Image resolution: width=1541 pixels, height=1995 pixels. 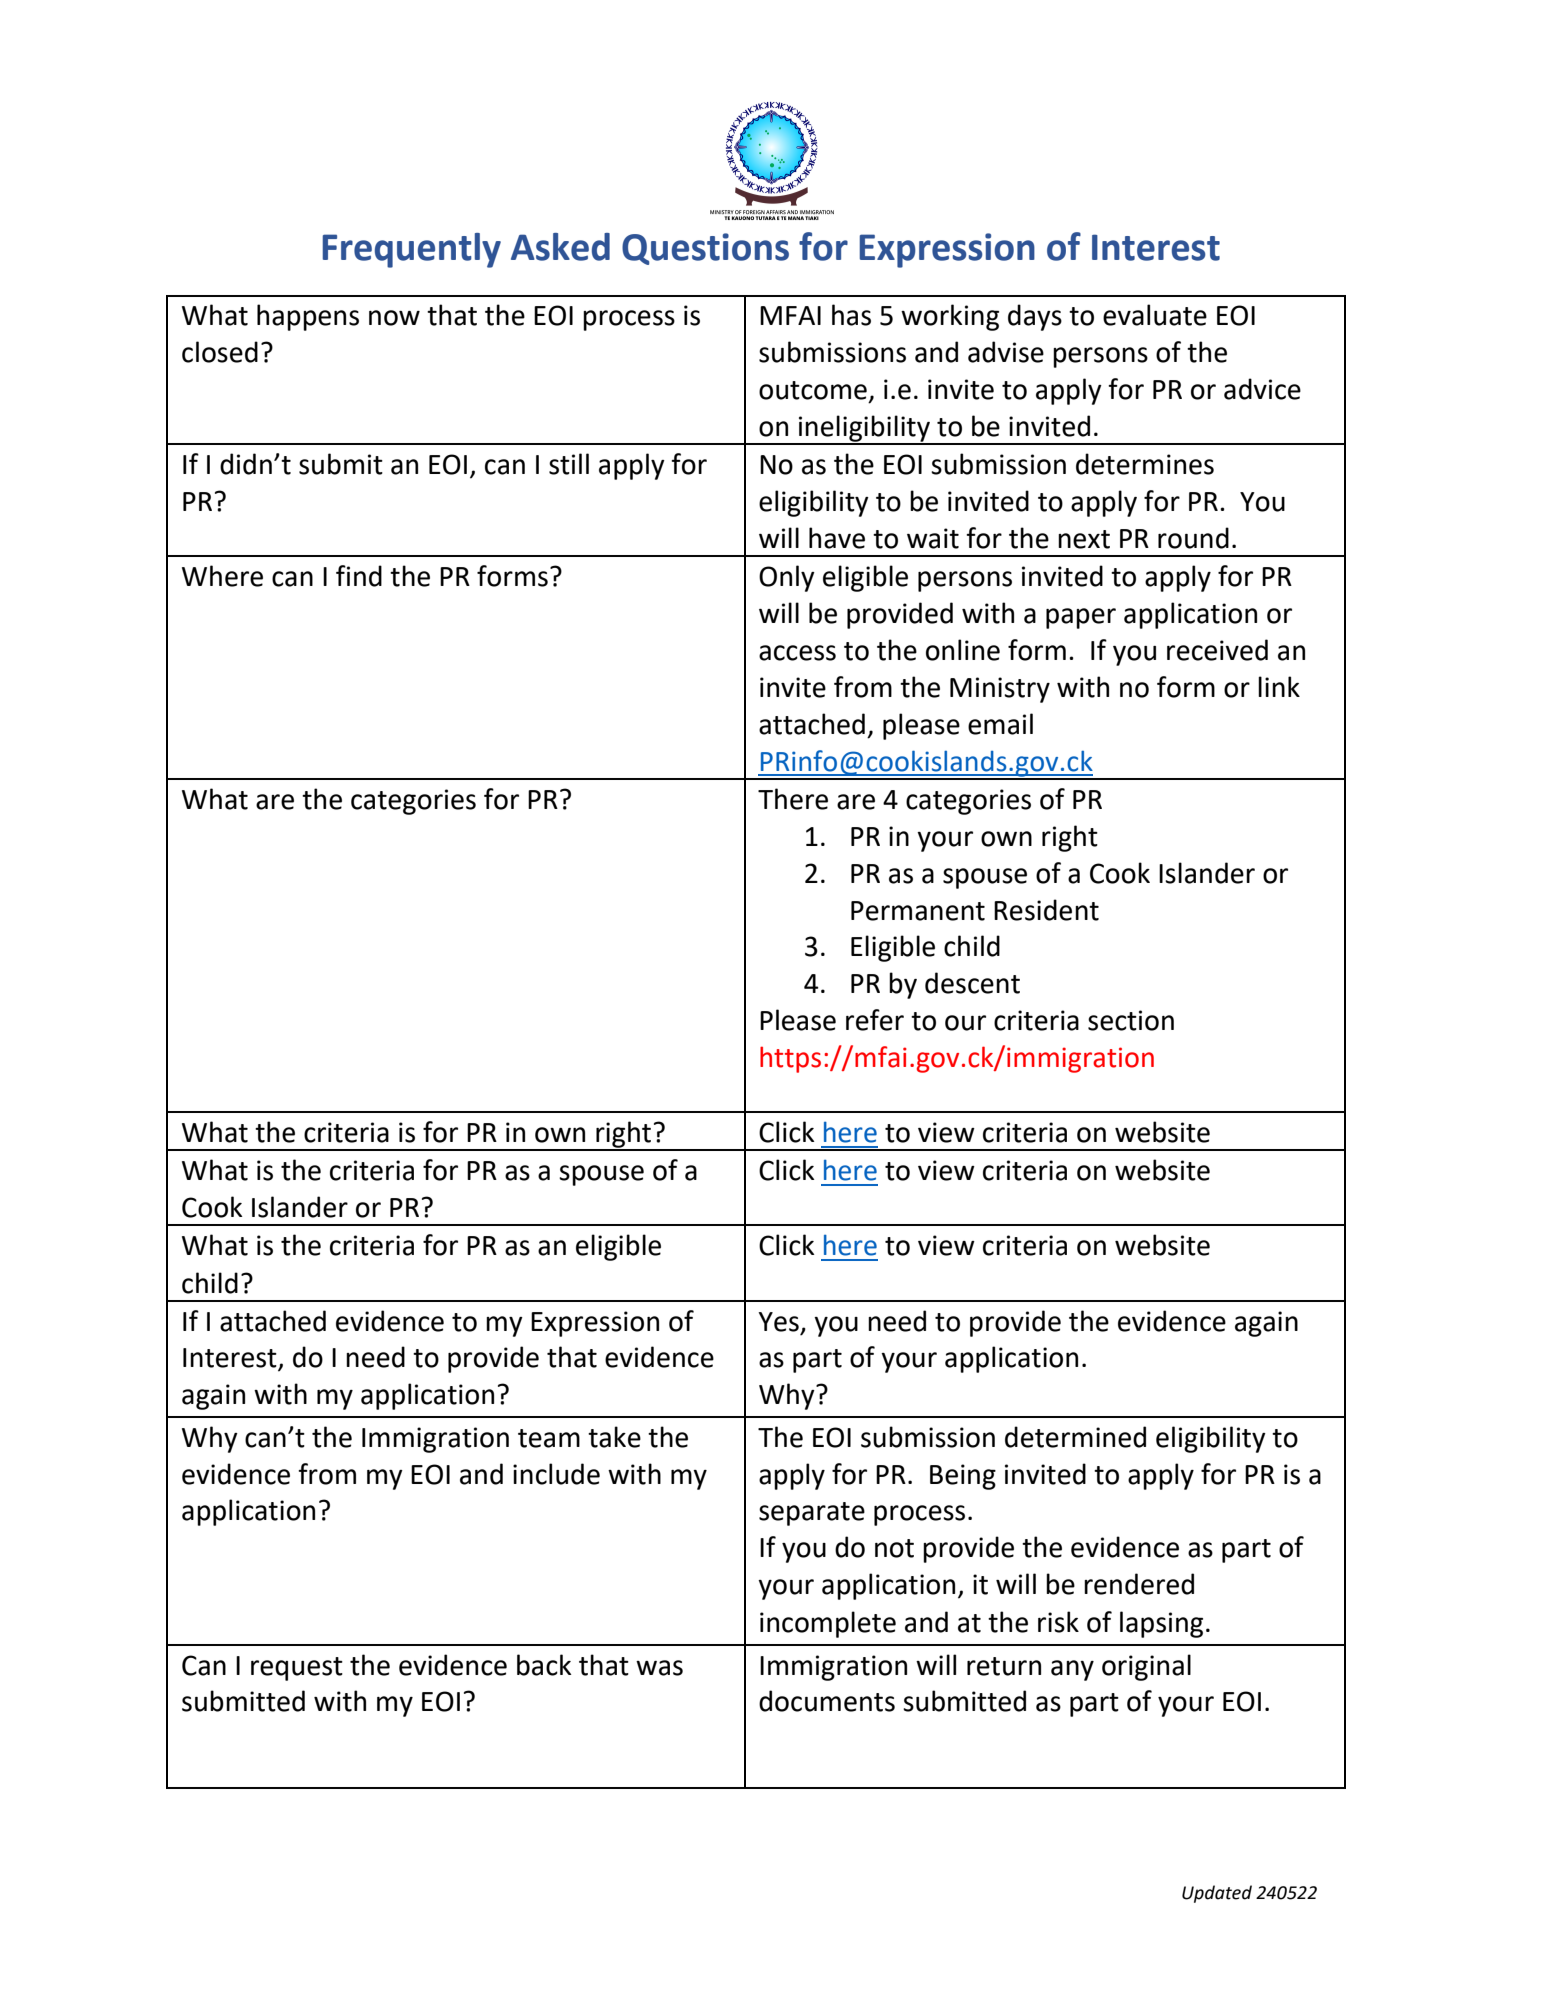 What do you see at coordinates (705, 249) in the document?
I see `Questions` at bounding box center [705, 249].
